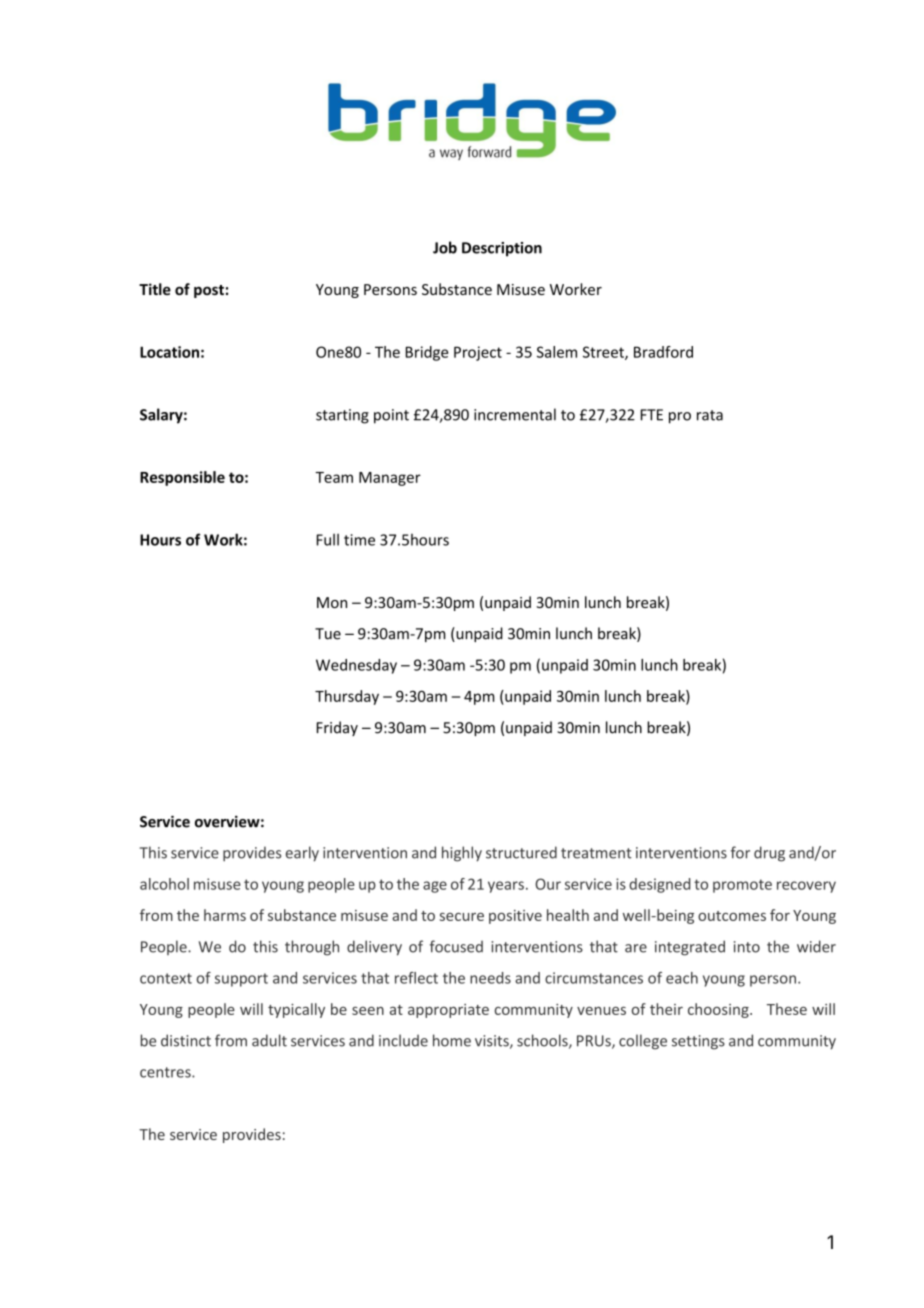 The image size is (924, 1308). Describe the element at coordinates (663, 352) in the screenshot. I see `Bradford` at that location.
